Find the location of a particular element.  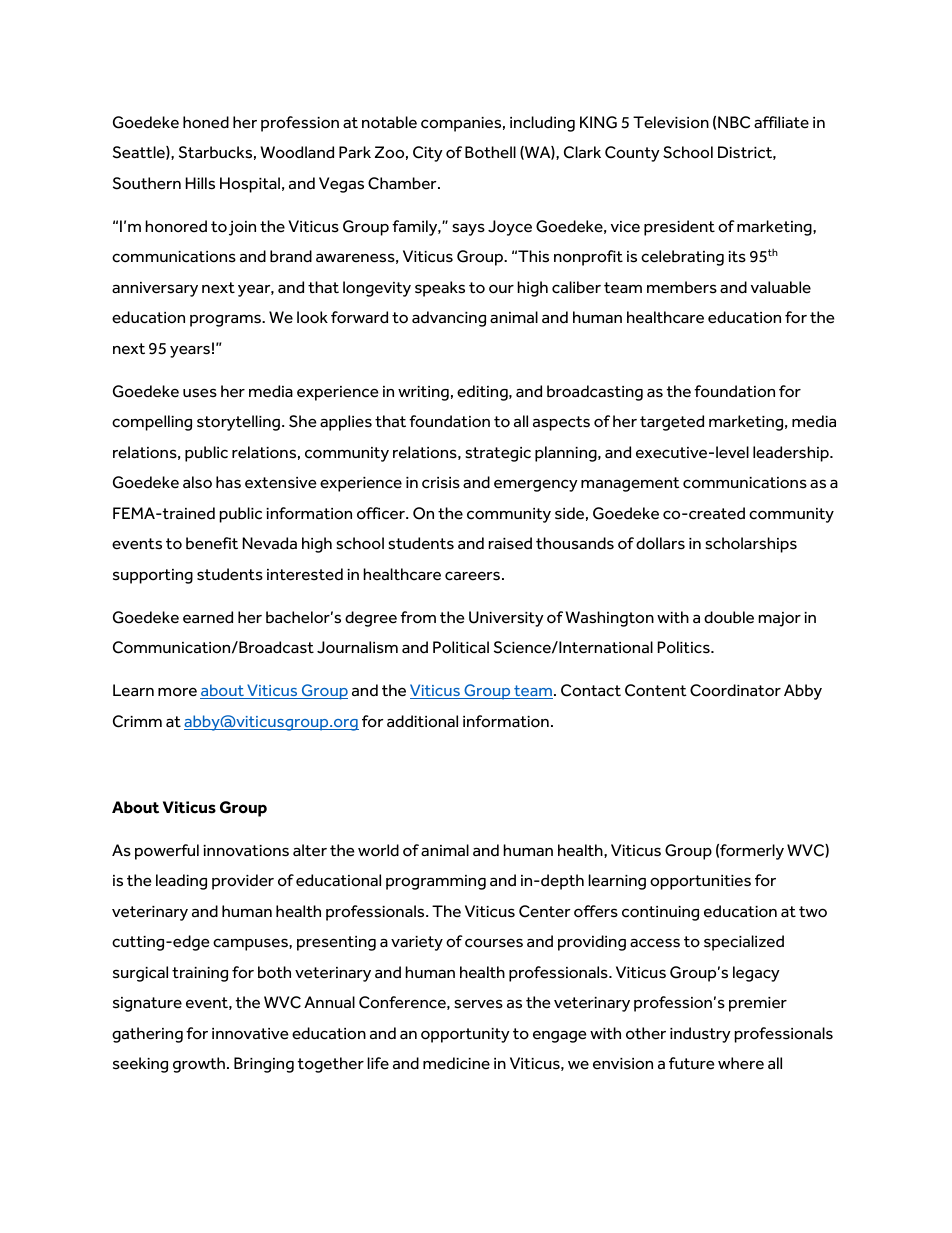

double is located at coordinates (729, 617).
